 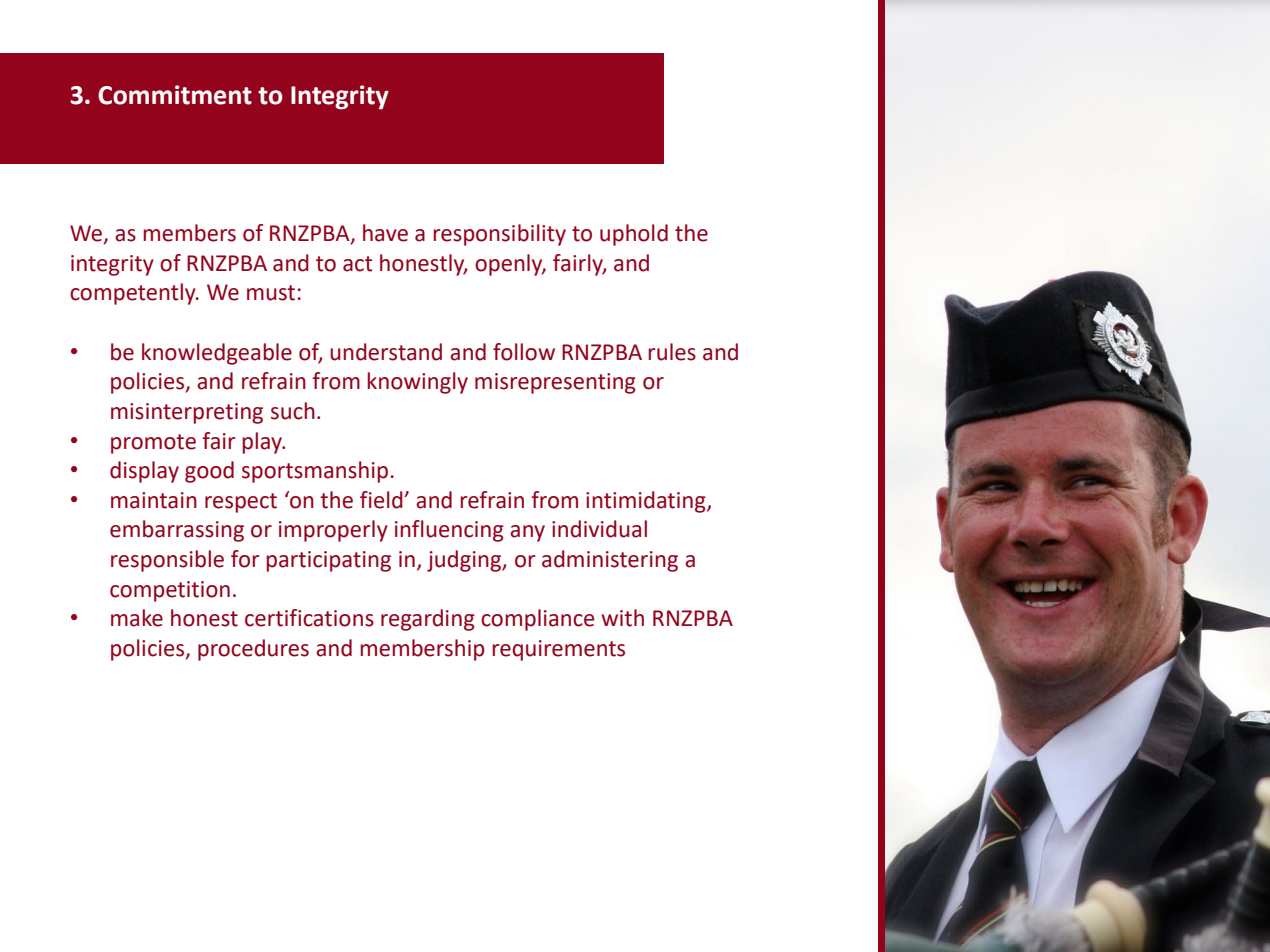 What do you see at coordinates (555, 383) in the document?
I see `misrepresenting` at bounding box center [555, 383].
